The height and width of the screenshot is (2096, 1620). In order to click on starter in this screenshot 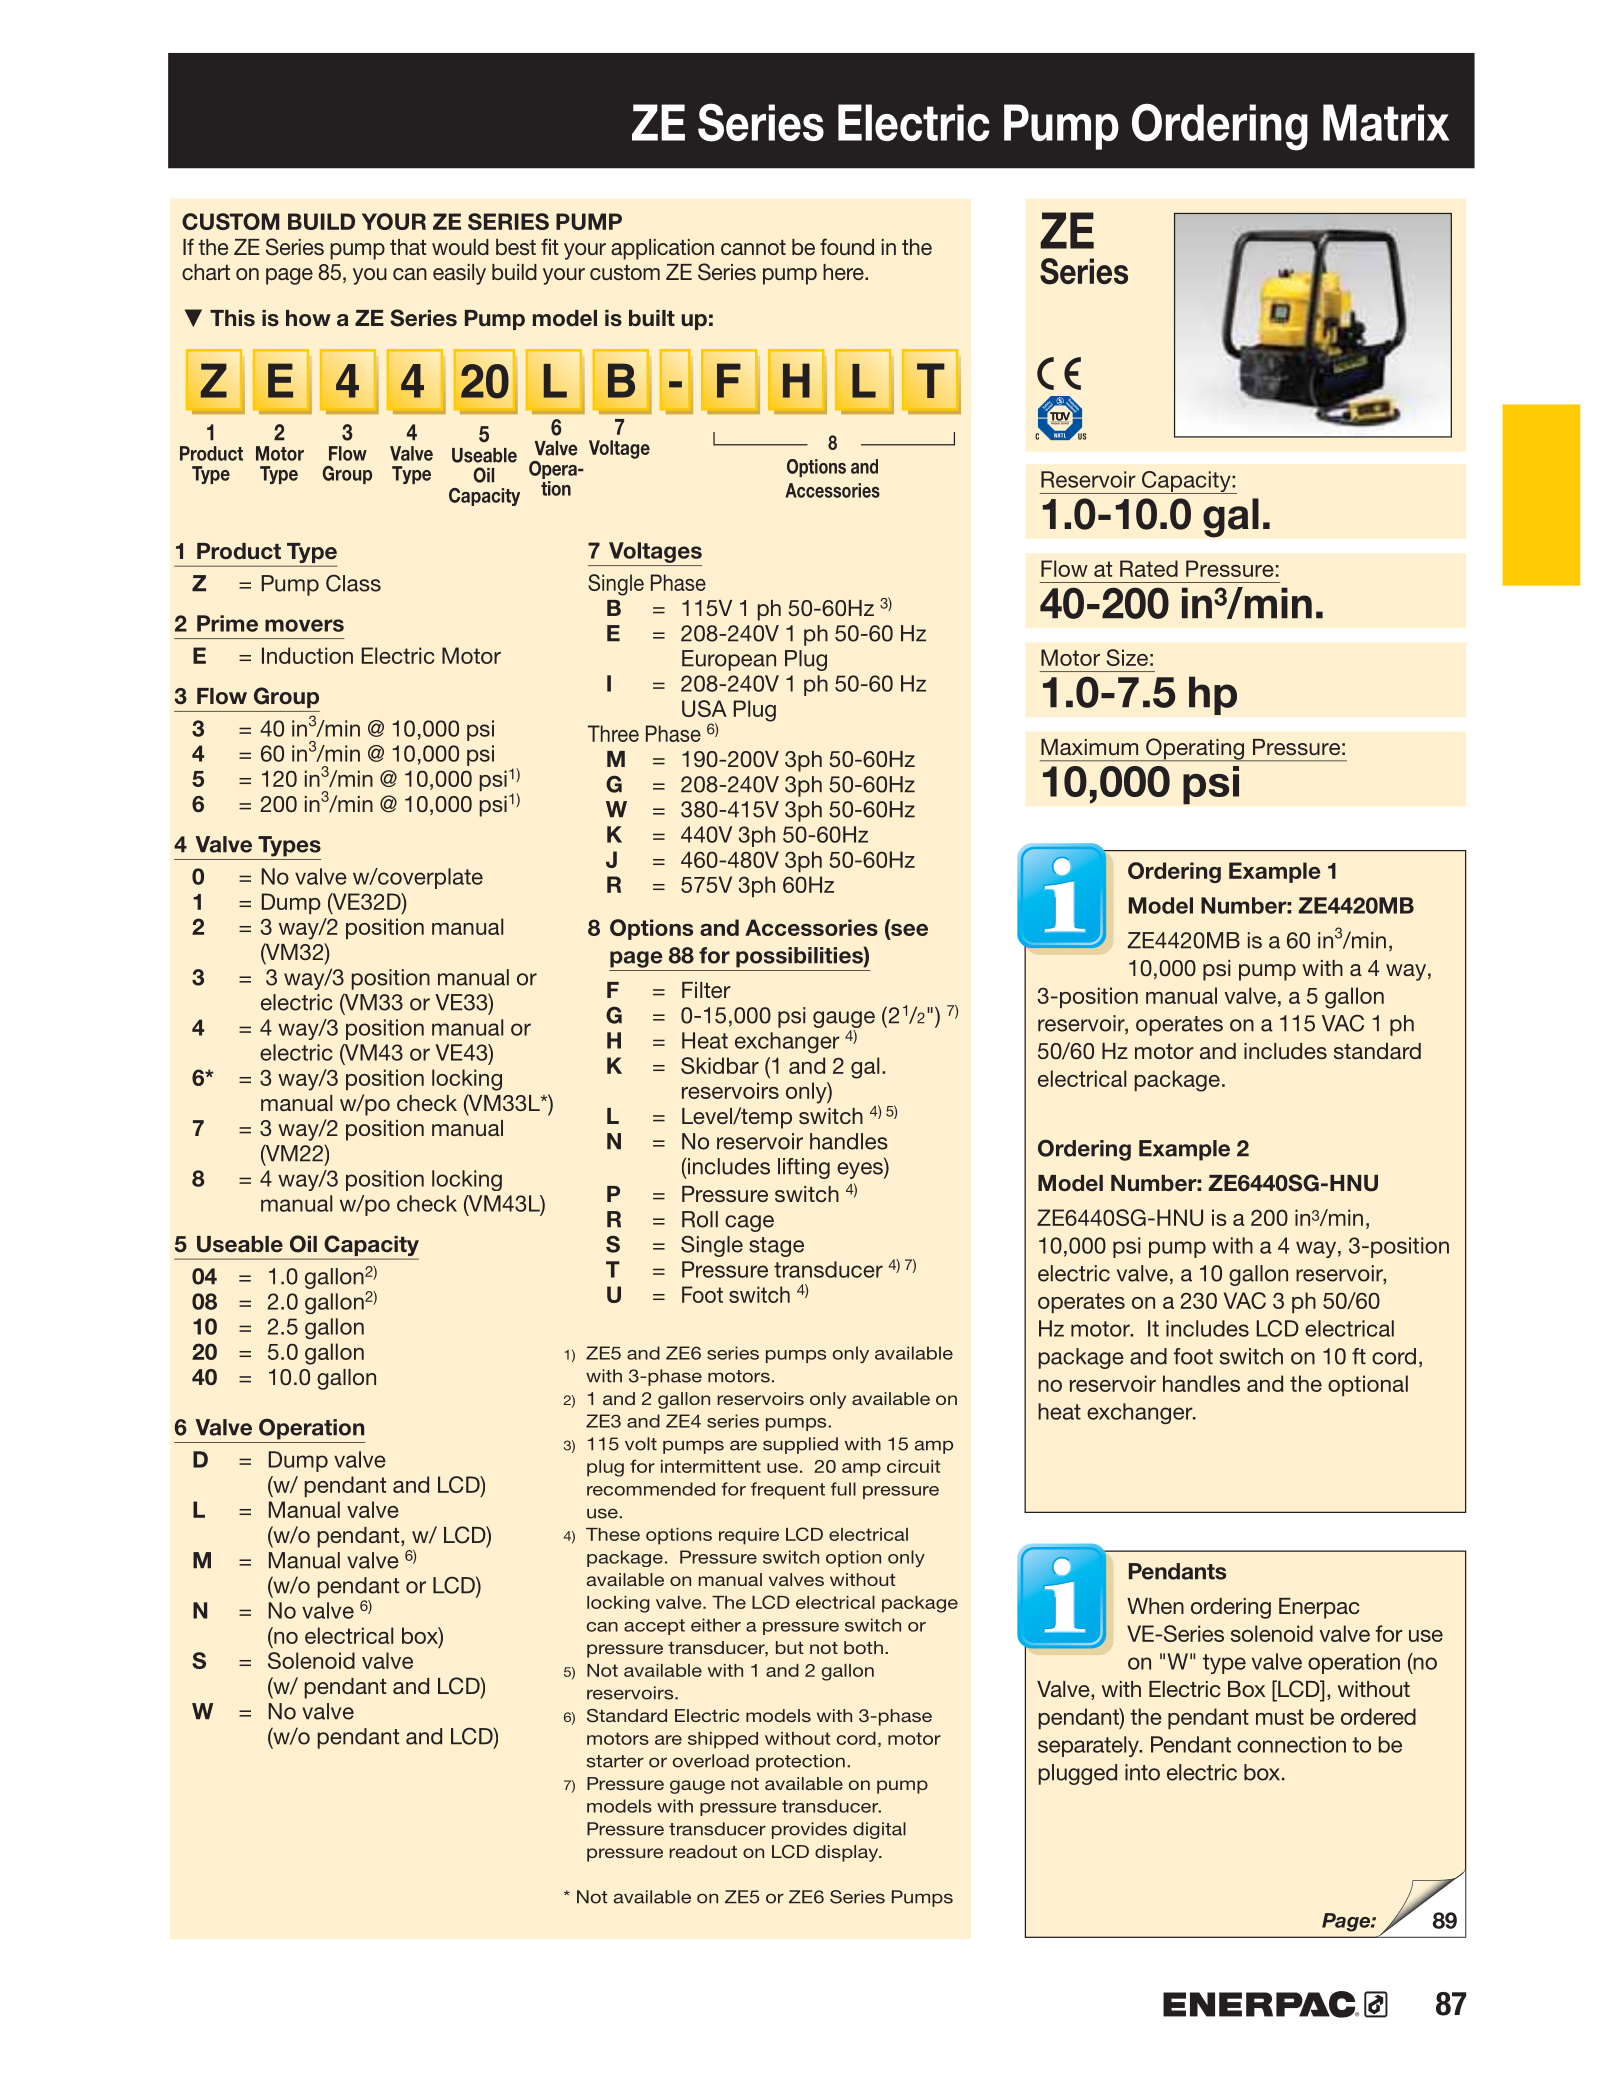, I will do `click(615, 1761)`.
